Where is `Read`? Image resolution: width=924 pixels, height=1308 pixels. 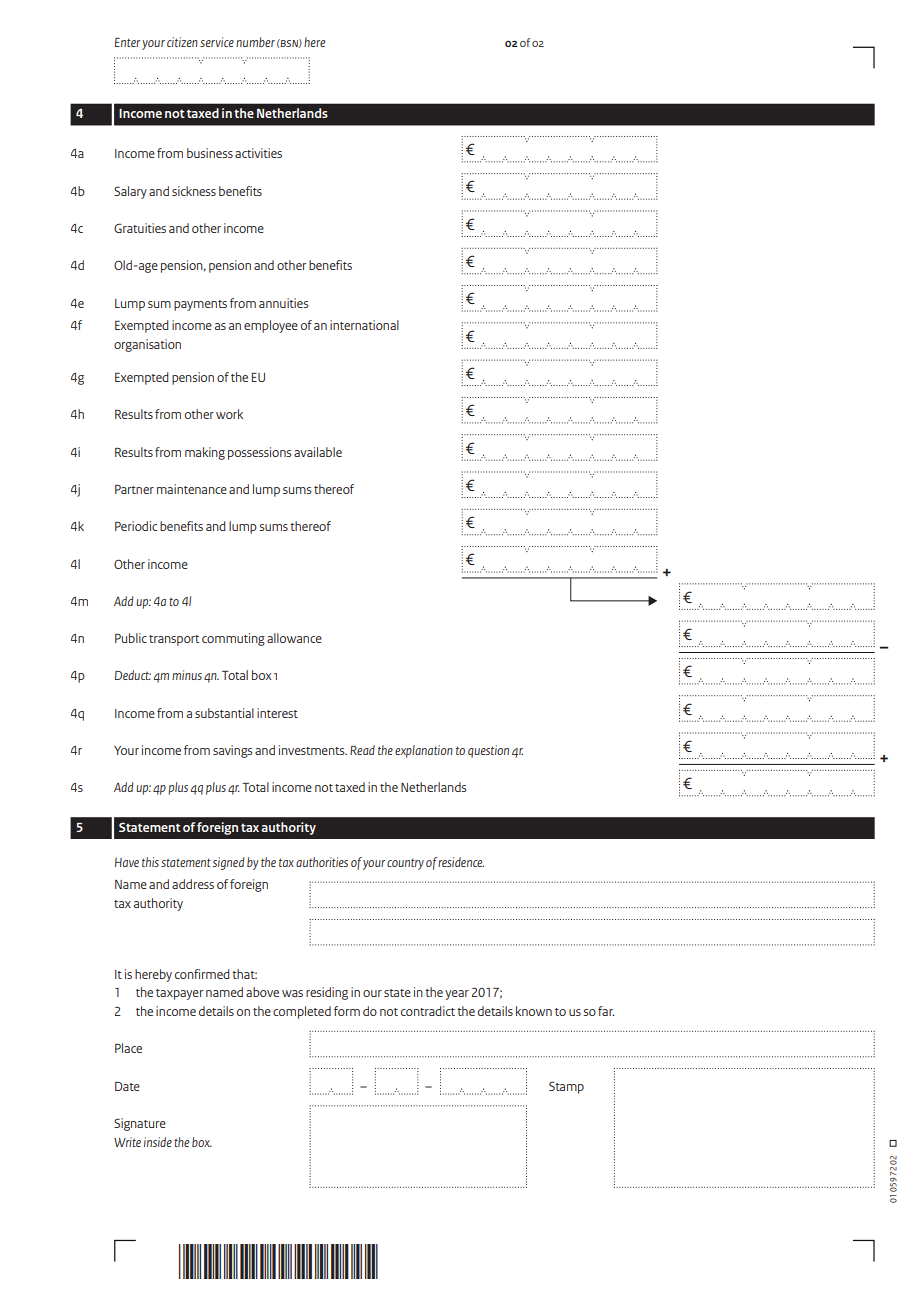
Read is located at coordinates (362, 750).
